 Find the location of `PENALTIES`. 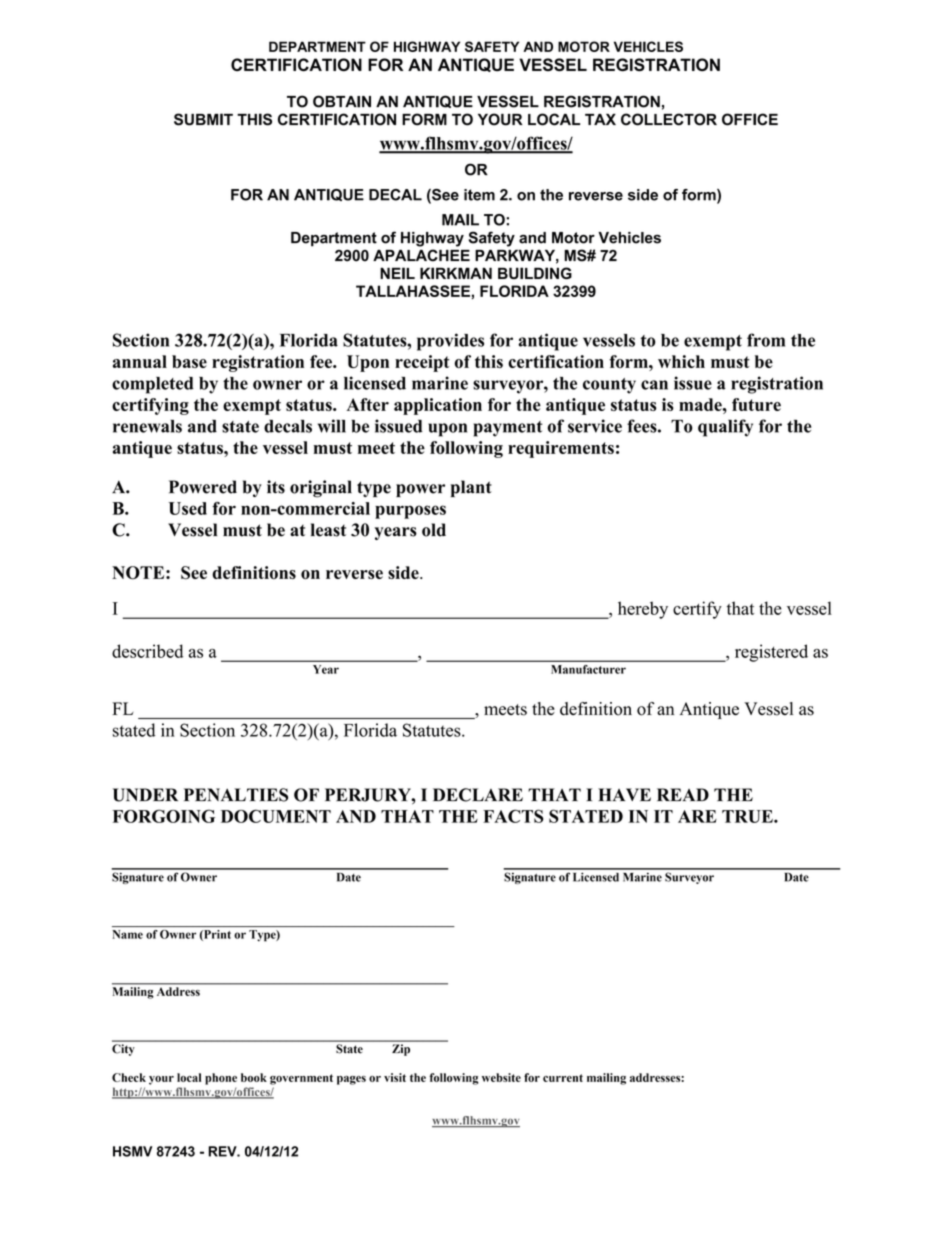

PENALTIES is located at coordinates (236, 795).
